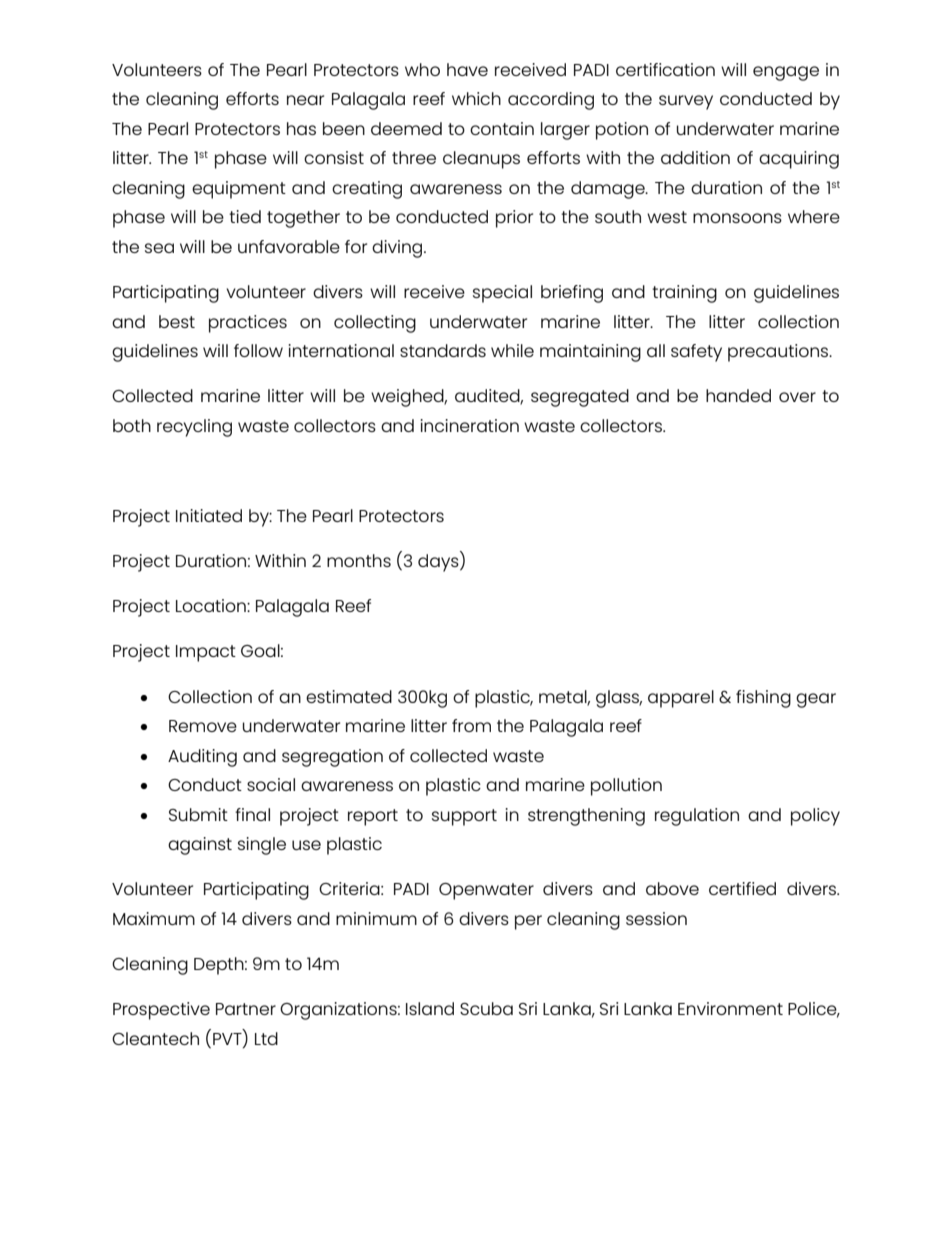 This document has height=1233, width=952. Describe the element at coordinates (209, 515) in the document. I see `Initiated` at that location.
